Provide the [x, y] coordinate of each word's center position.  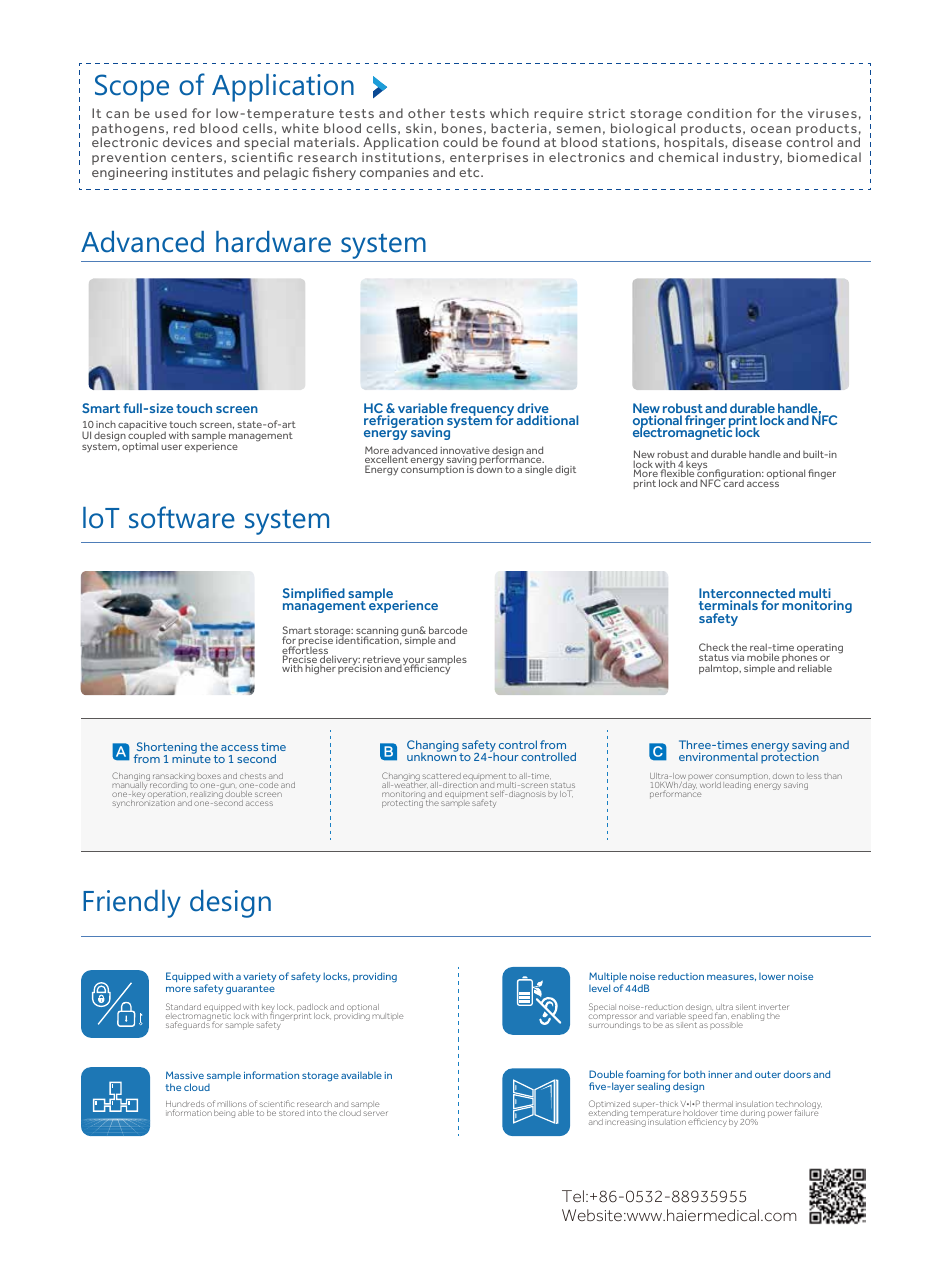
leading [737, 785]
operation [167, 795]
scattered [441, 776]
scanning [376, 633]
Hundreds [185, 1105]
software [182, 517]
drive [534, 409]
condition [719, 113]
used [171, 113]
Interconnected [747, 595]
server [375, 1113]
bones [462, 128]
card [733, 482]
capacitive [142, 427]
